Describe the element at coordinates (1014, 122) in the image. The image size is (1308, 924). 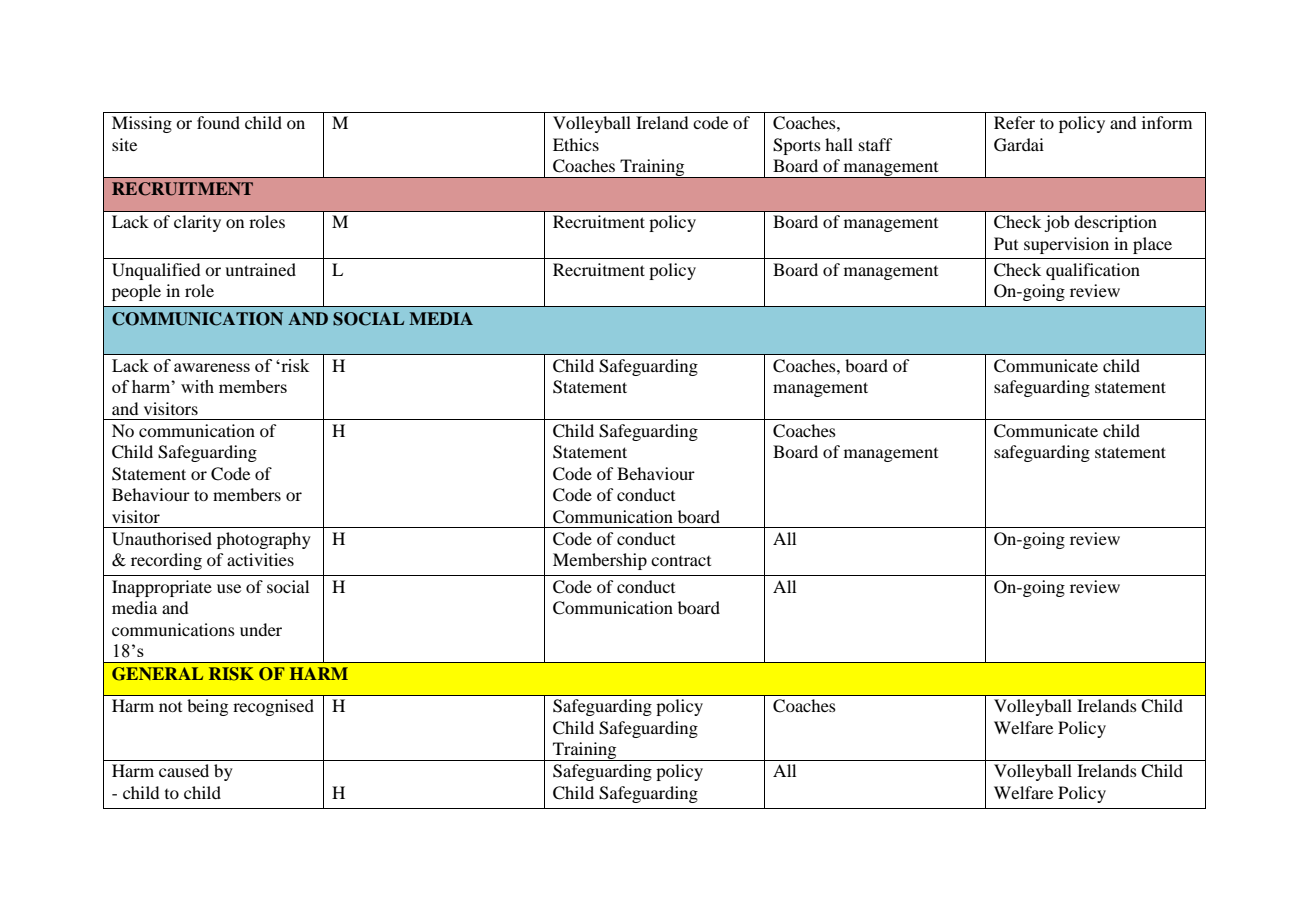
I see `Refer` at that location.
